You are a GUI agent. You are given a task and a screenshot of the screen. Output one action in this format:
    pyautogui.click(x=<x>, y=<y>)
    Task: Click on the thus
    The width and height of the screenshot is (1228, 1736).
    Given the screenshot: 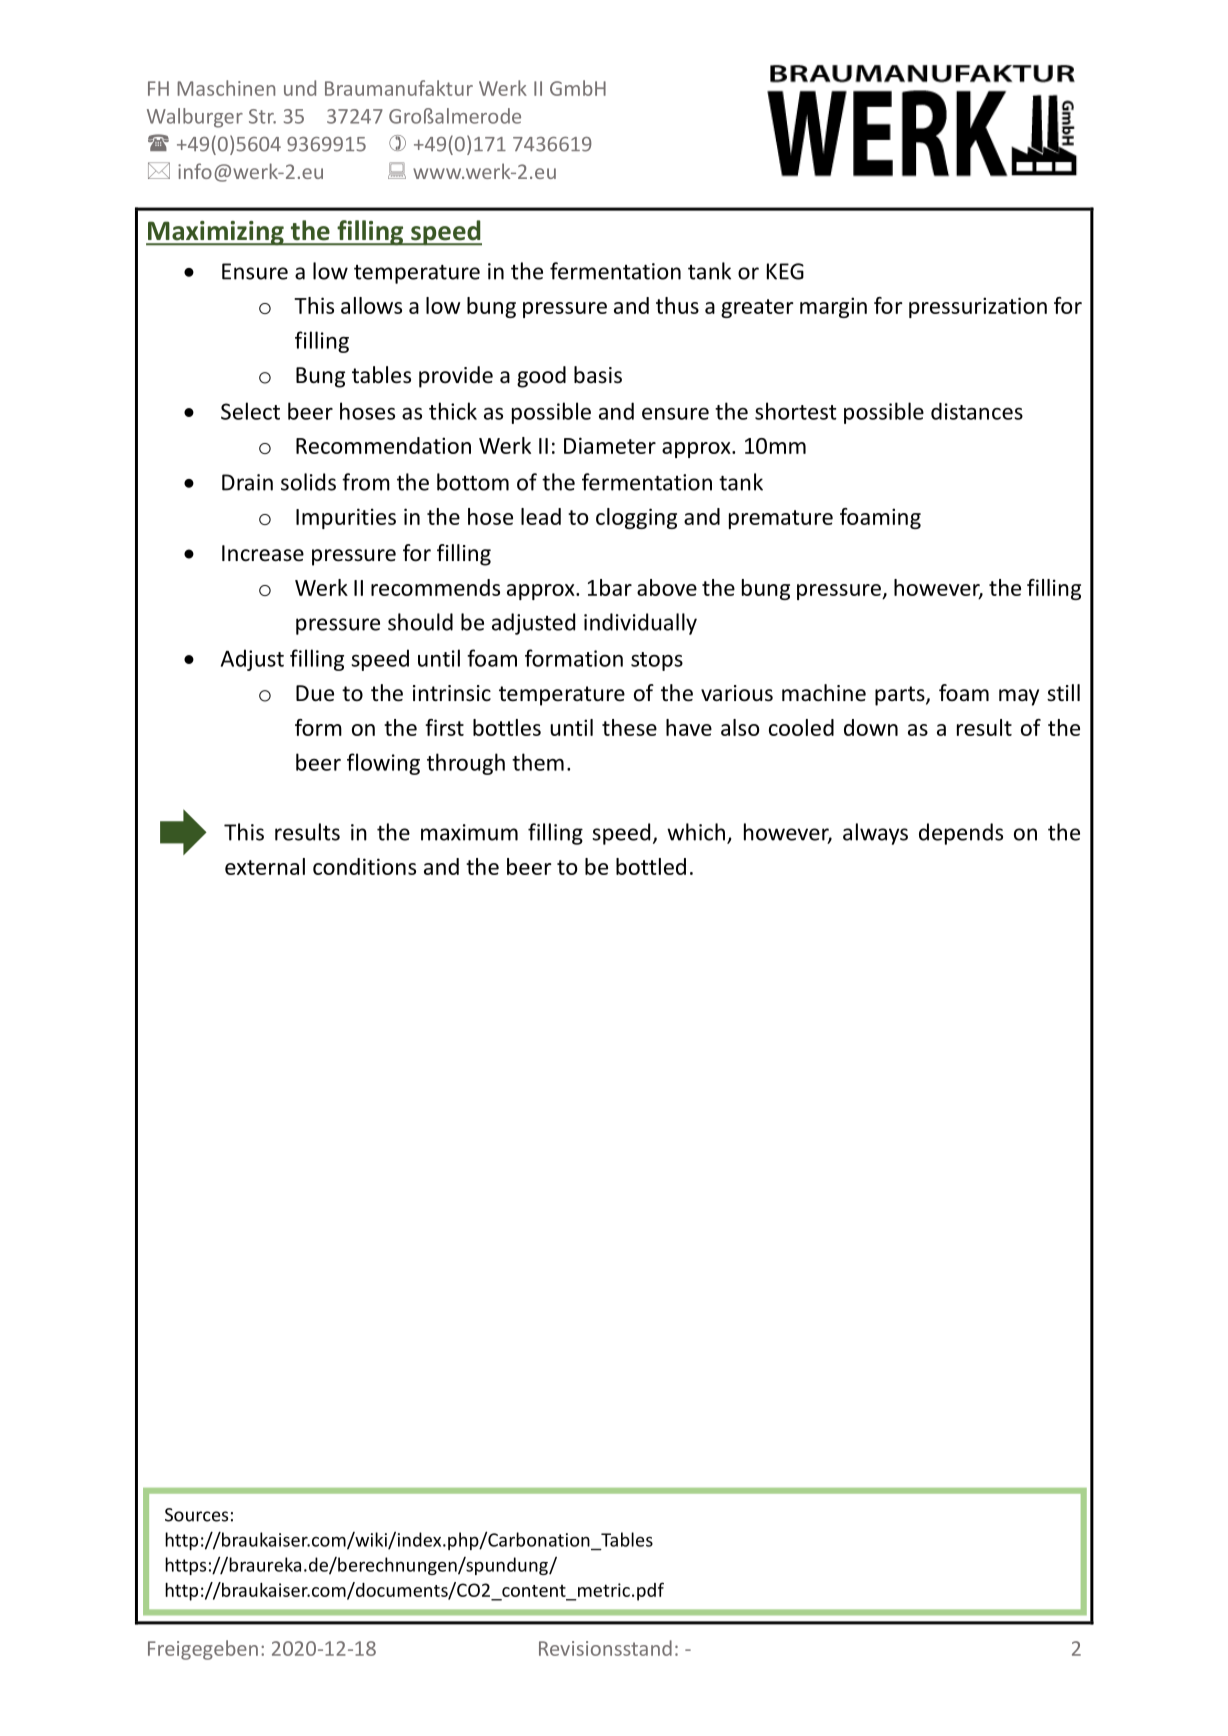 What is the action you would take?
    pyautogui.click(x=677, y=305)
